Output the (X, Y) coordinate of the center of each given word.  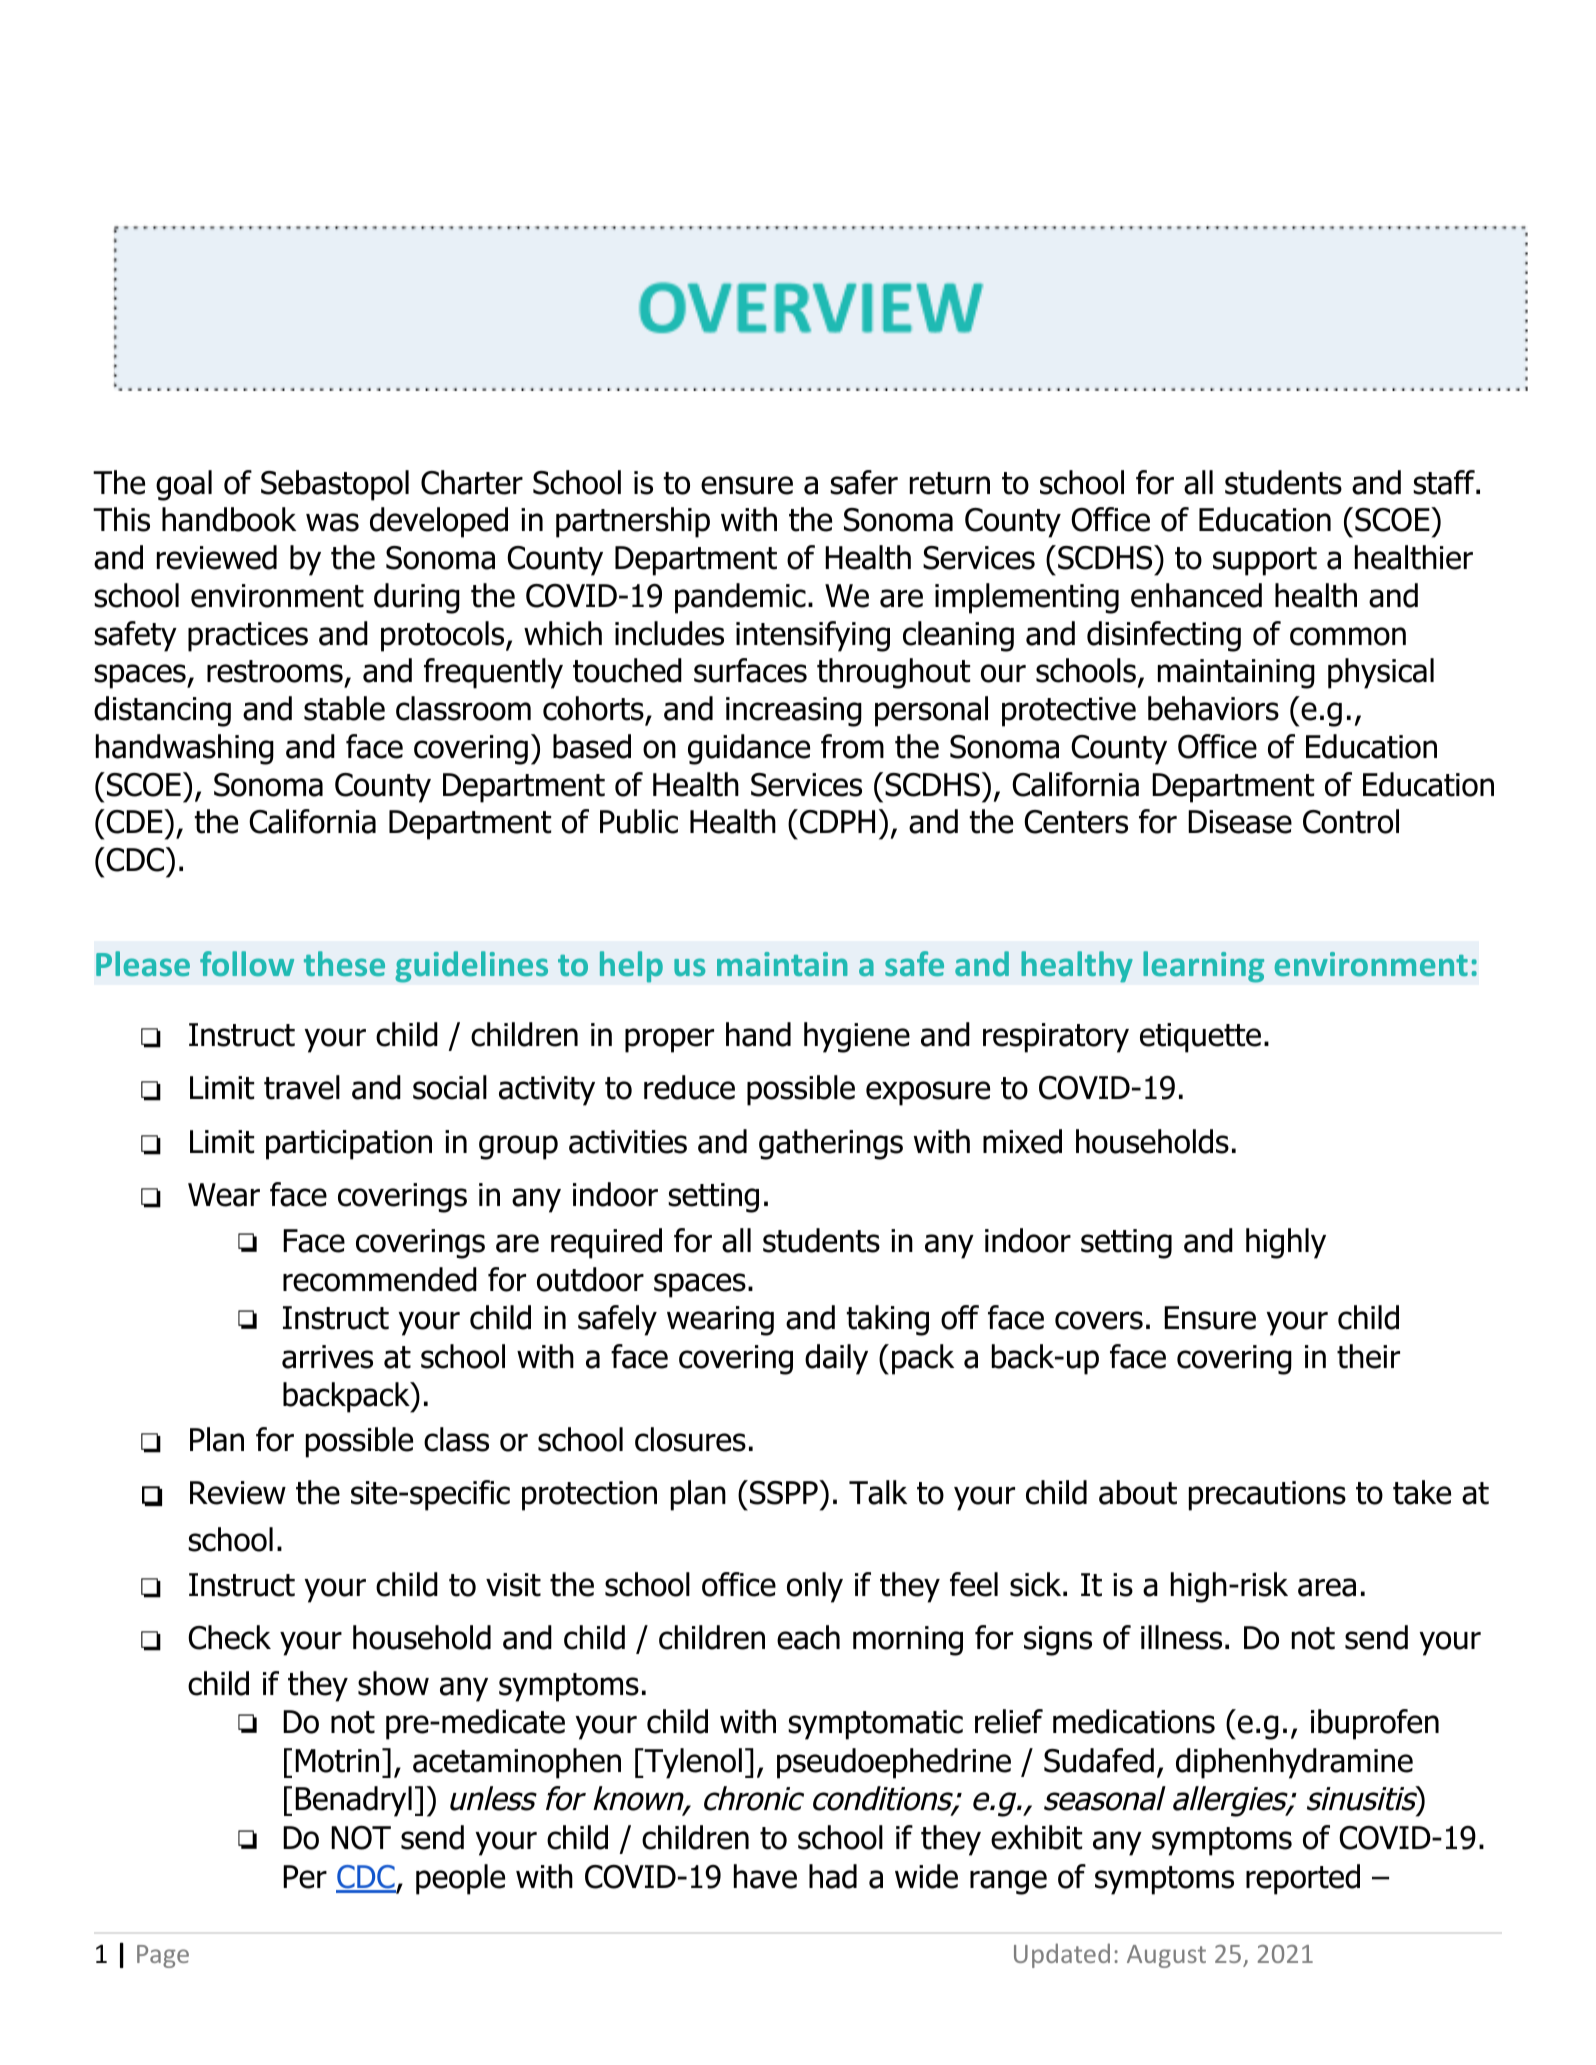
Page (163, 1956)
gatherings (831, 1144)
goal (184, 485)
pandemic (740, 598)
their (1368, 1356)
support (1265, 561)
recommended (380, 1279)
